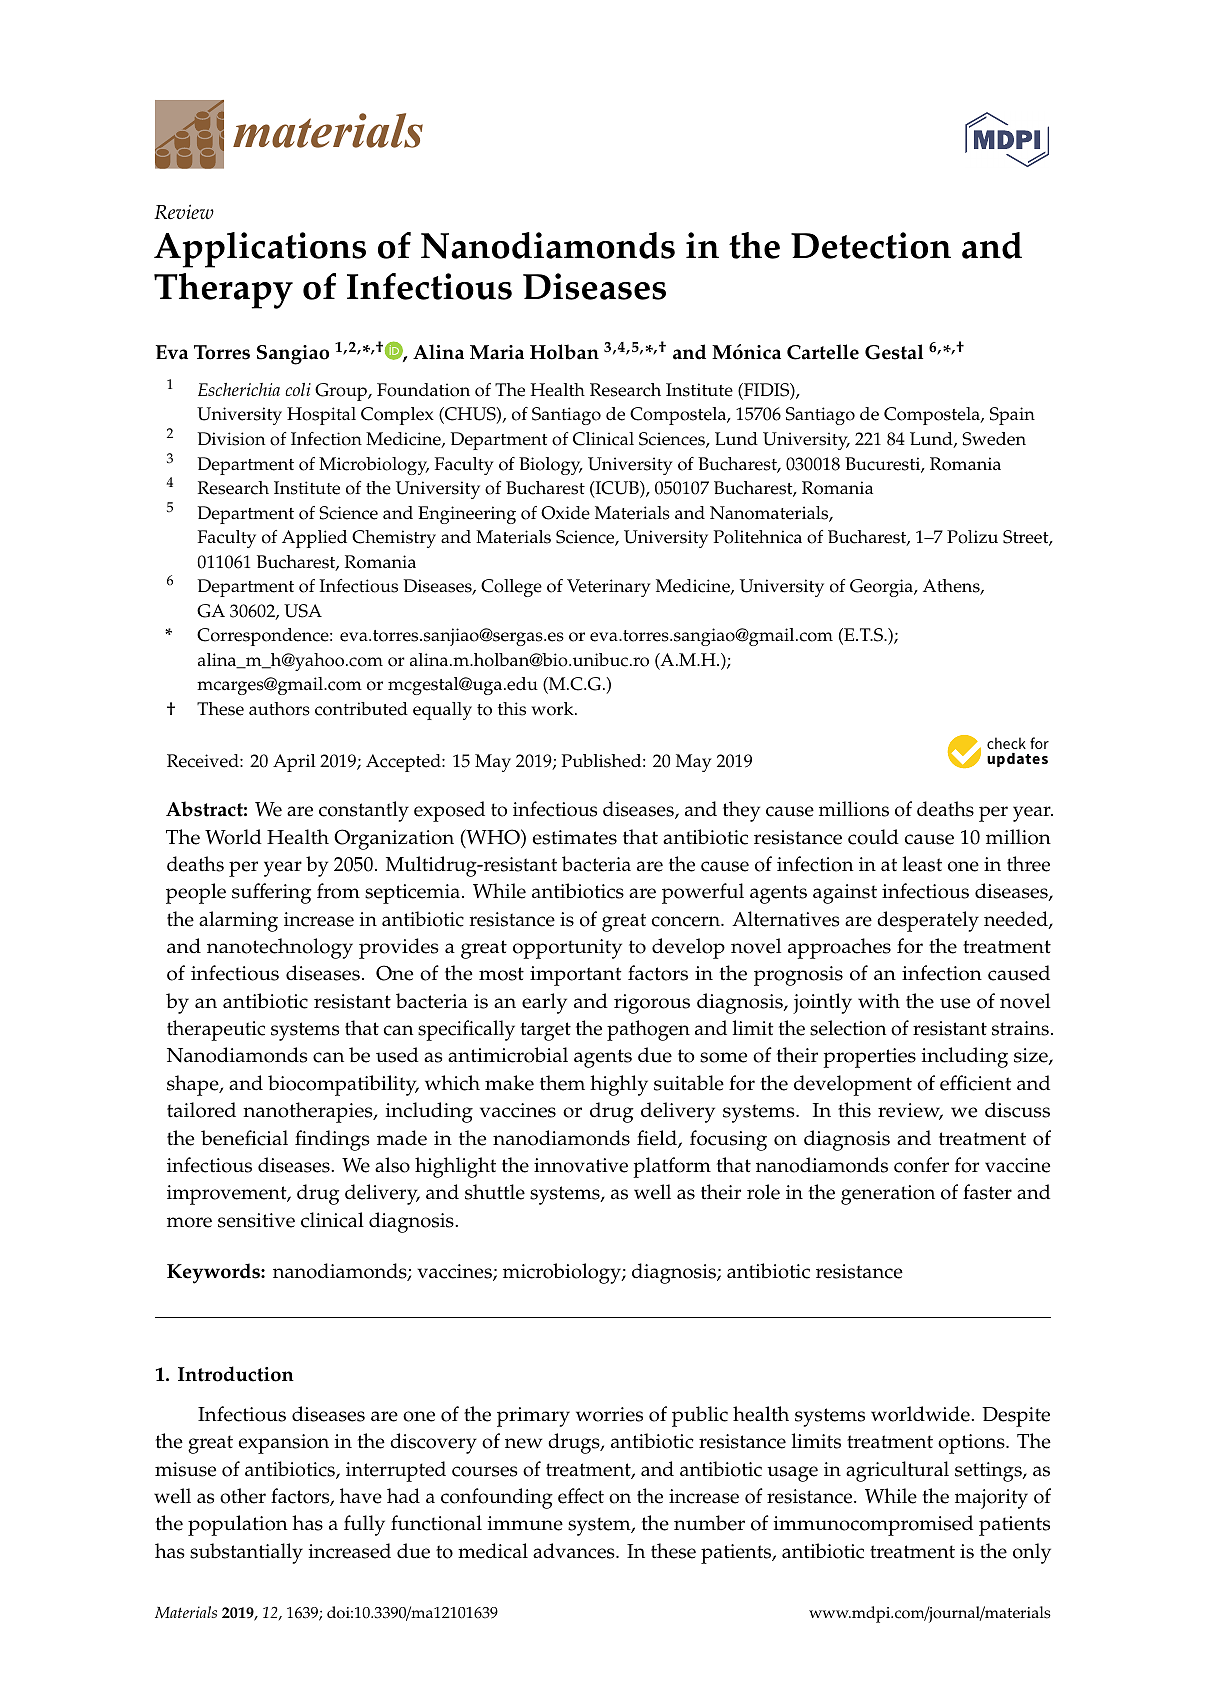  I want to click on Maria, so click(497, 352).
